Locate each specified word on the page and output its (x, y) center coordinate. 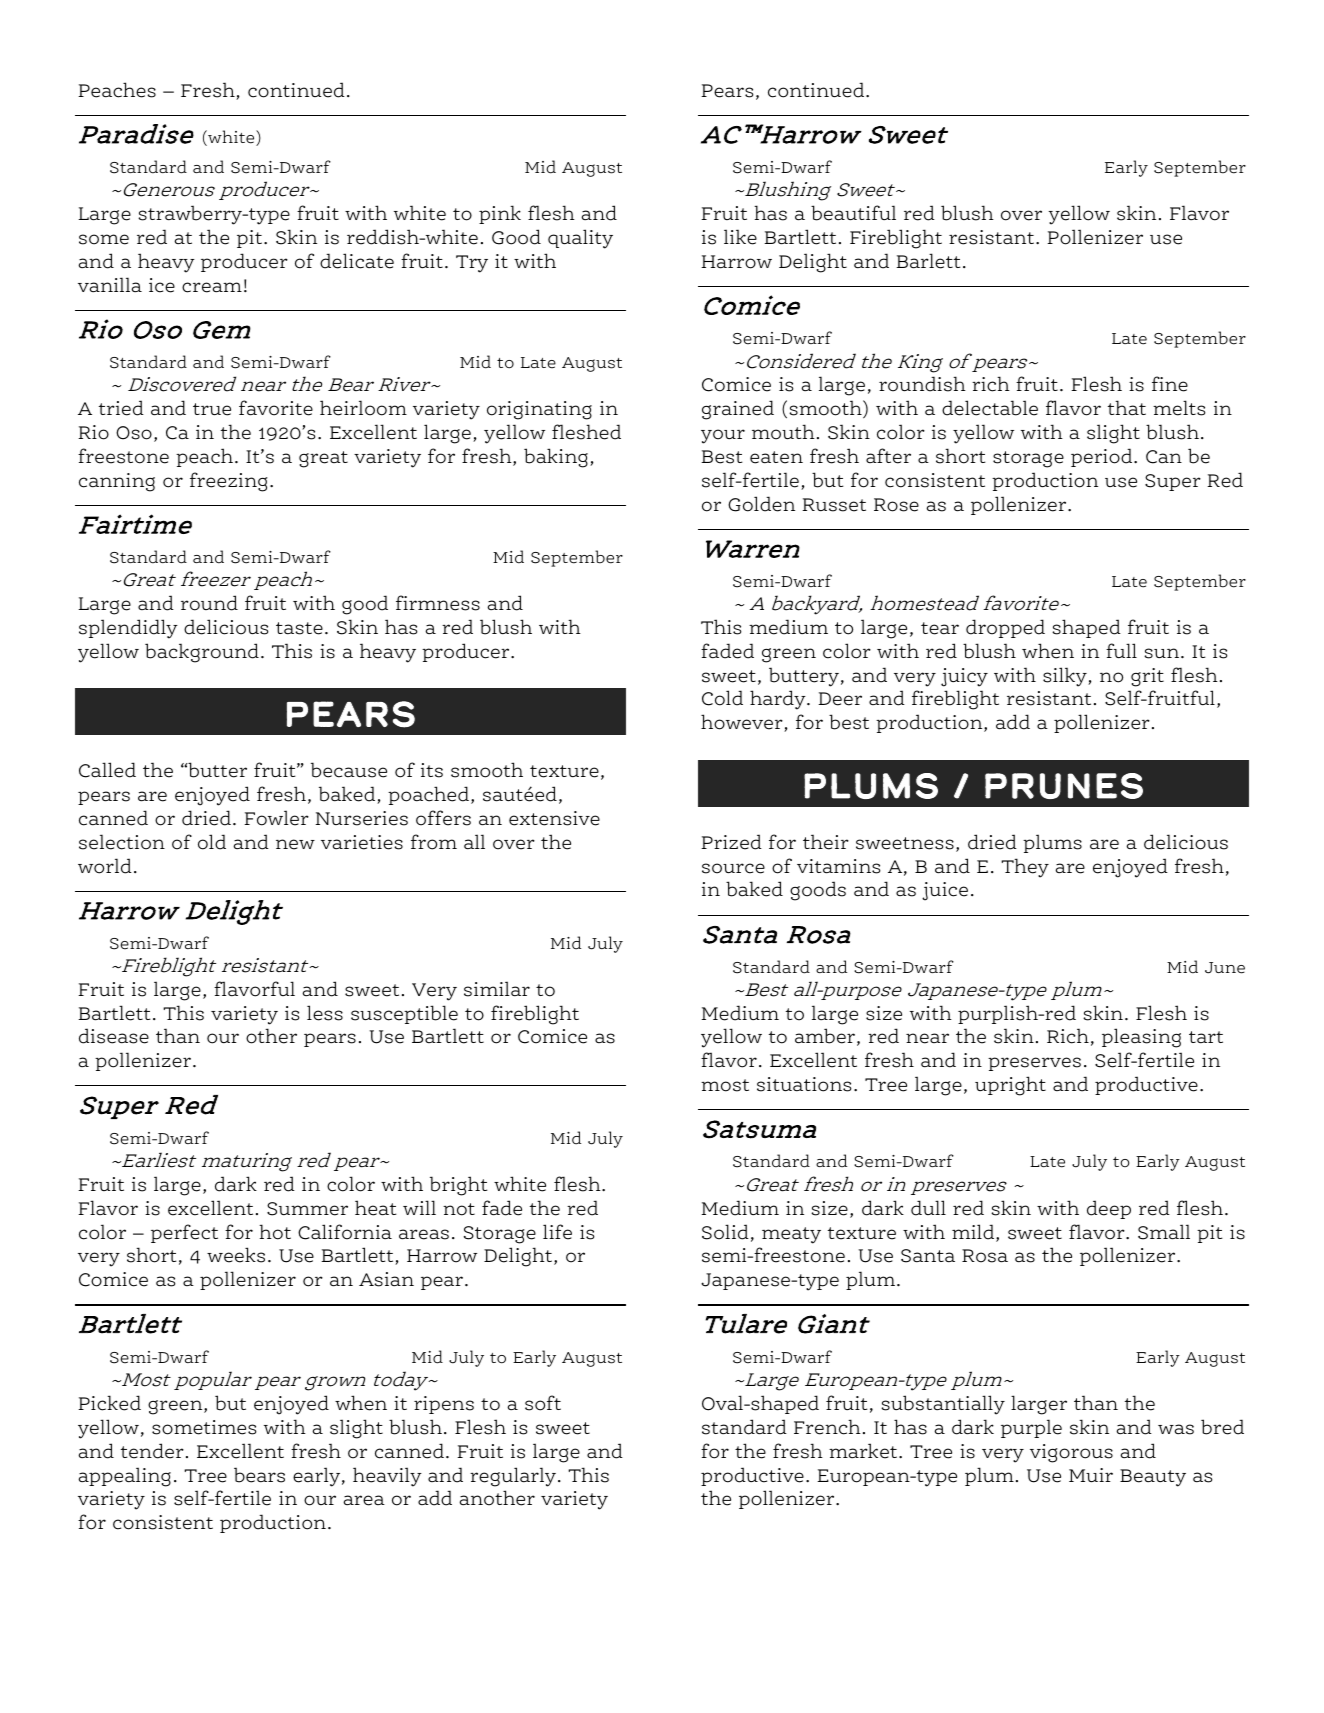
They (1025, 868)
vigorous (1071, 1453)
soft (543, 1403)
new (295, 844)
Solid (725, 1232)
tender (152, 1451)
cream (212, 287)
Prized (731, 842)
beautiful (853, 213)
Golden (761, 504)
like (740, 237)
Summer (307, 1209)
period (1103, 457)
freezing (228, 482)
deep (1109, 1209)
